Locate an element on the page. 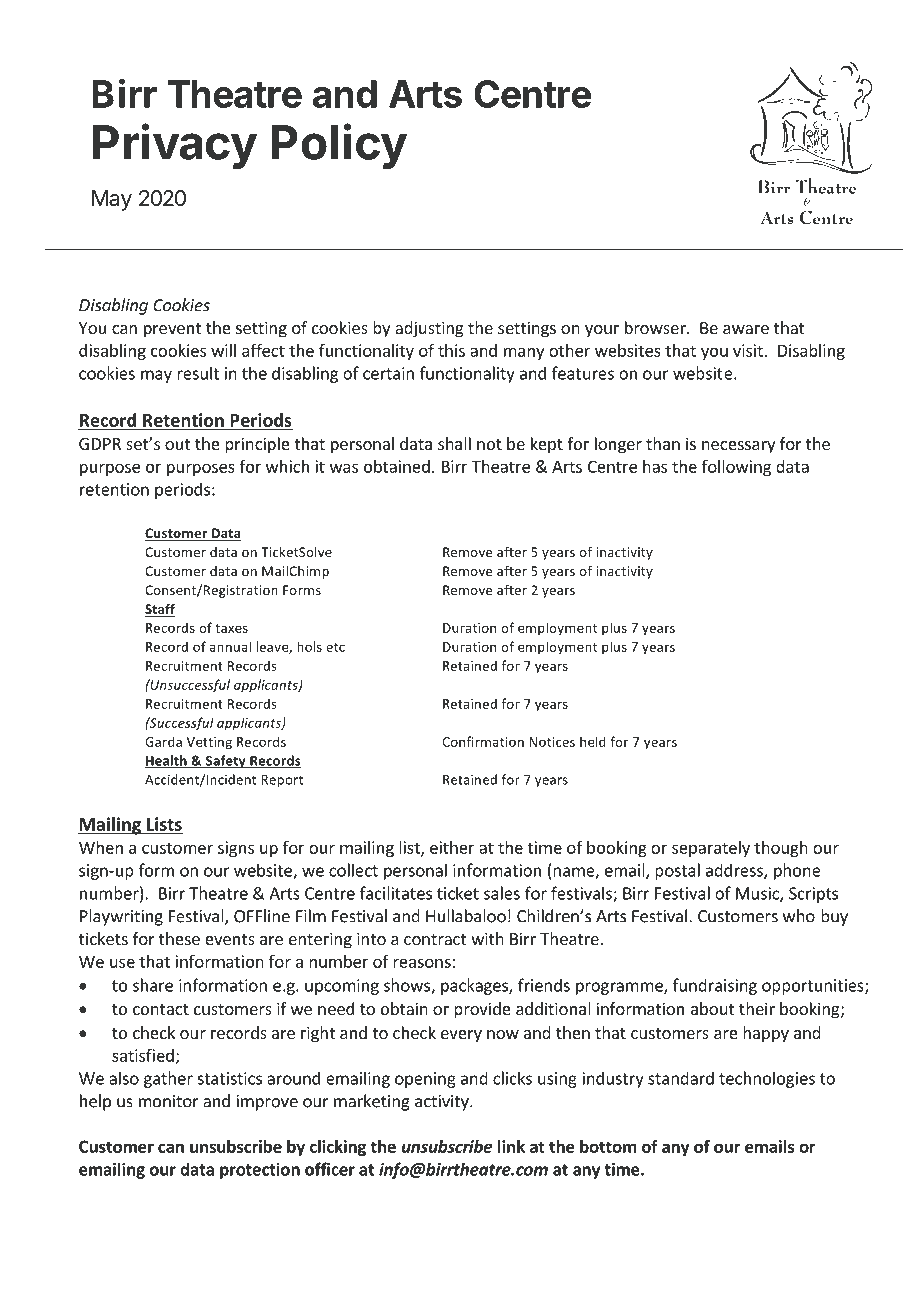 This page has width=924, height=1308. annual is located at coordinates (230, 646).
